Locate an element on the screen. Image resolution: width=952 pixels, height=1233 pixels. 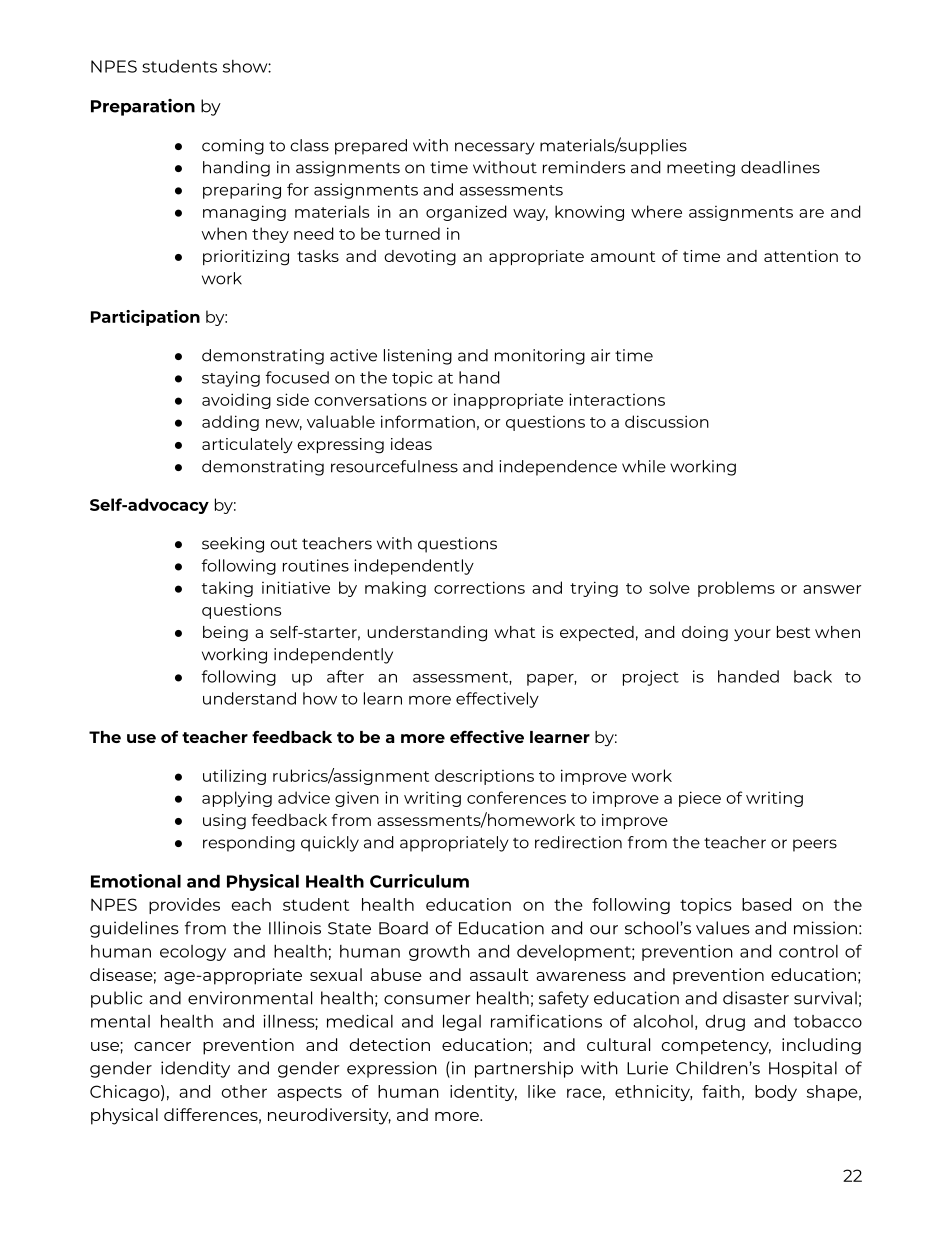
other is located at coordinates (244, 1091).
